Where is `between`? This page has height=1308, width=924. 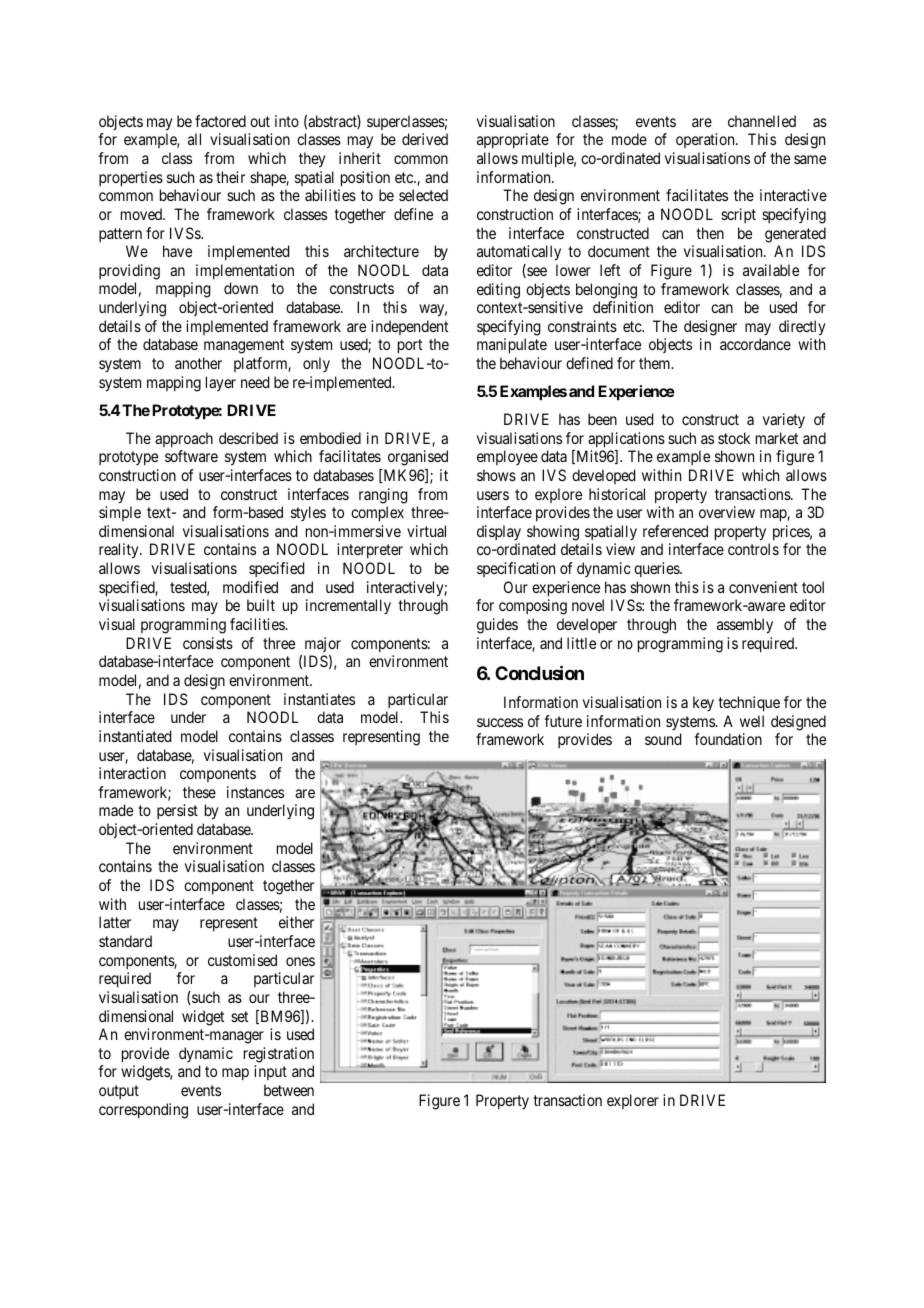
between is located at coordinates (289, 1090).
